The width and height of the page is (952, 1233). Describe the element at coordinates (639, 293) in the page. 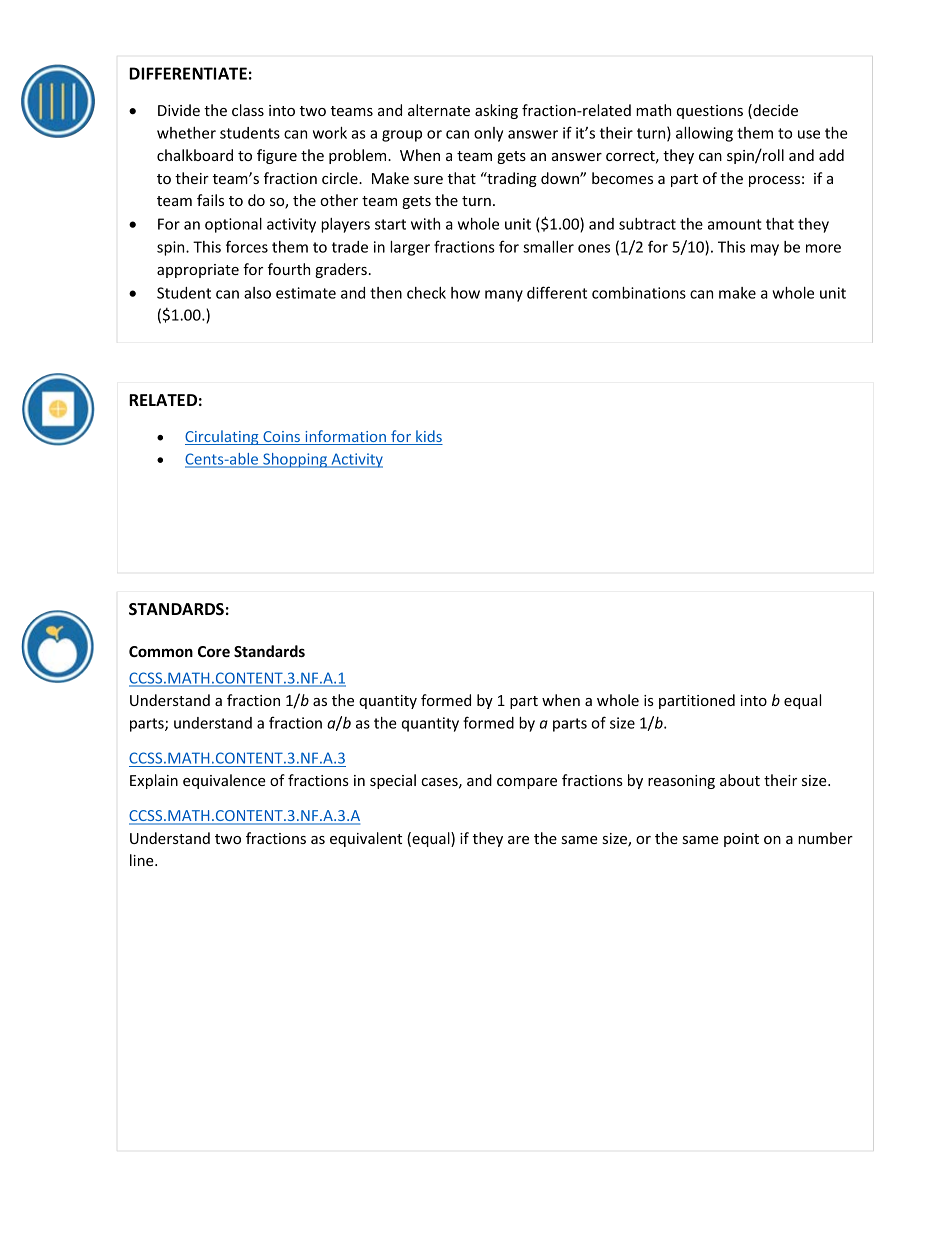

I see `combinations` at that location.
